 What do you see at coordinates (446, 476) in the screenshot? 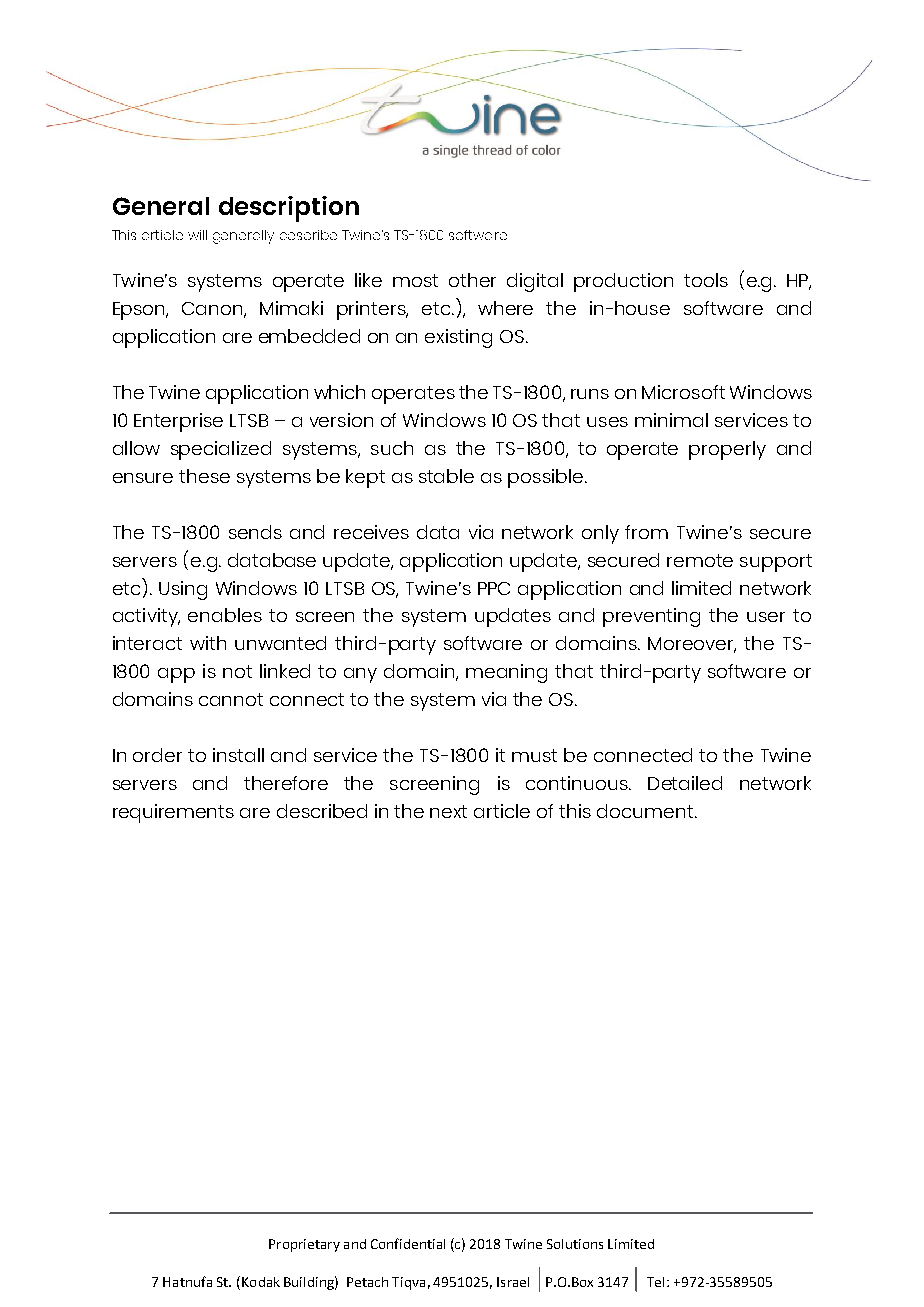
I see `stable` at bounding box center [446, 476].
